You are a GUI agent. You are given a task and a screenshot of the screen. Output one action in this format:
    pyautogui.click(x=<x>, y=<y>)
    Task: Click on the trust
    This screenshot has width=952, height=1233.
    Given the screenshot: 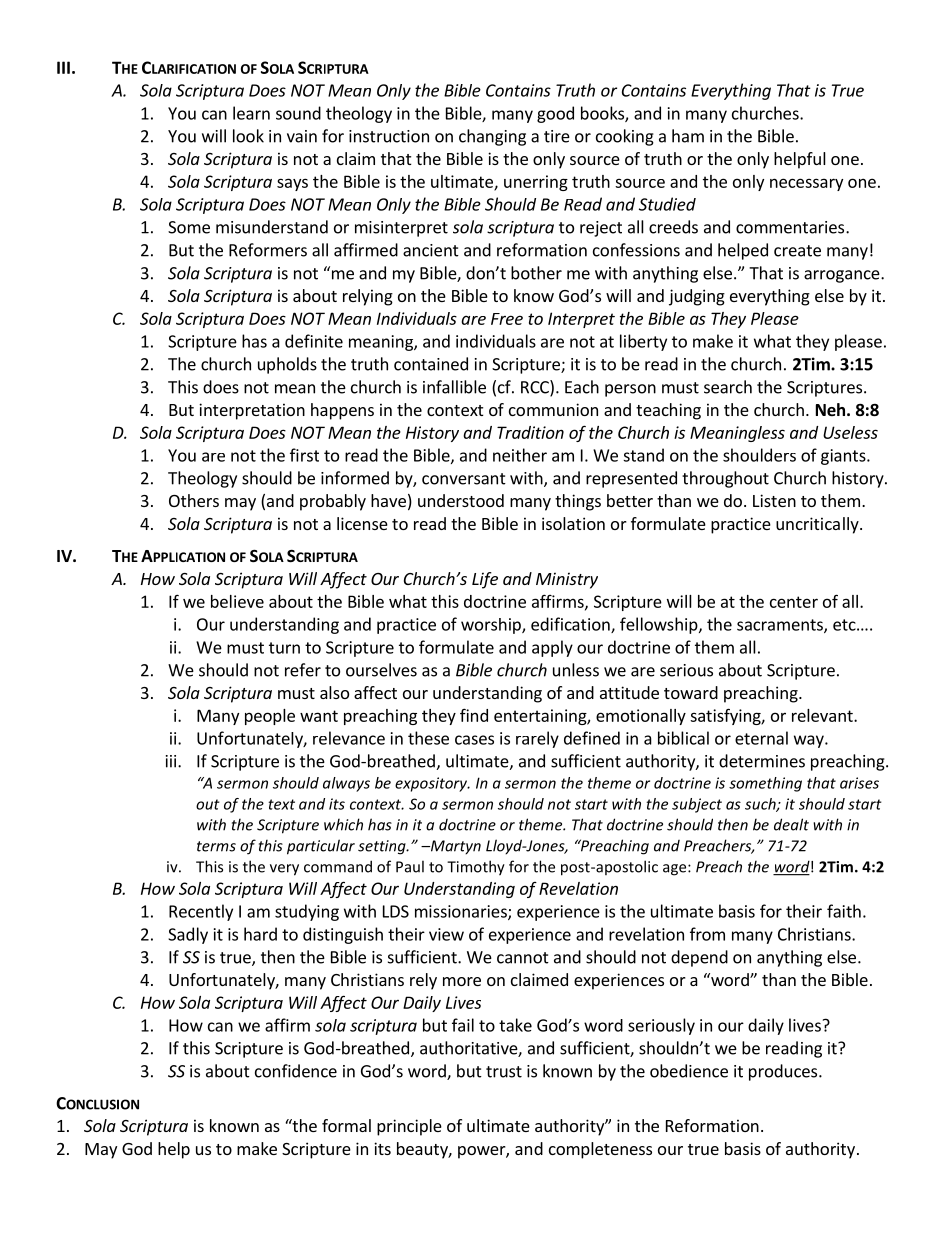 What is the action you would take?
    pyautogui.click(x=504, y=1072)
